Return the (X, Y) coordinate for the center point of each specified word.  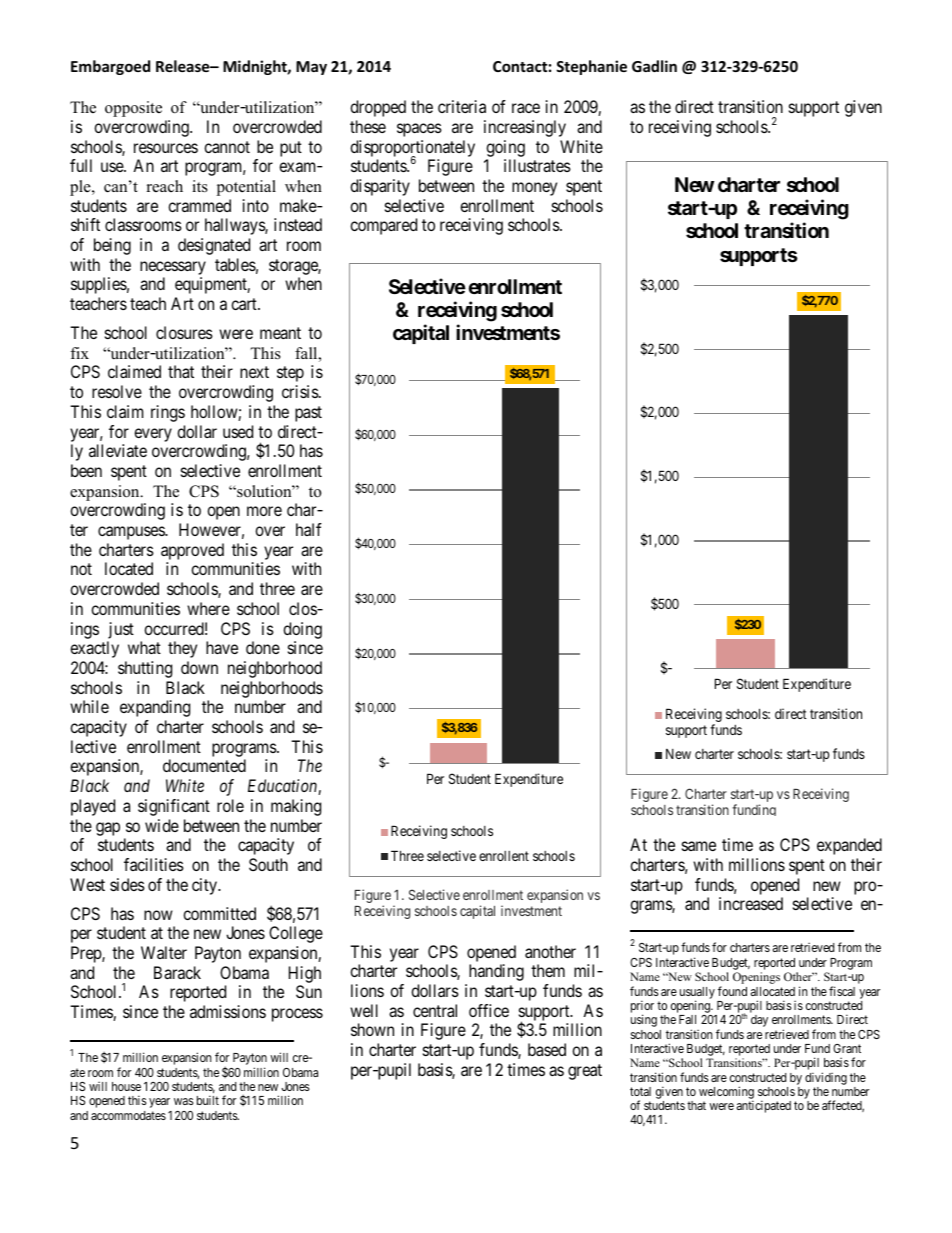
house (126, 1086)
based (547, 1049)
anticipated (764, 1106)
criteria (462, 106)
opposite (133, 109)
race (526, 108)
